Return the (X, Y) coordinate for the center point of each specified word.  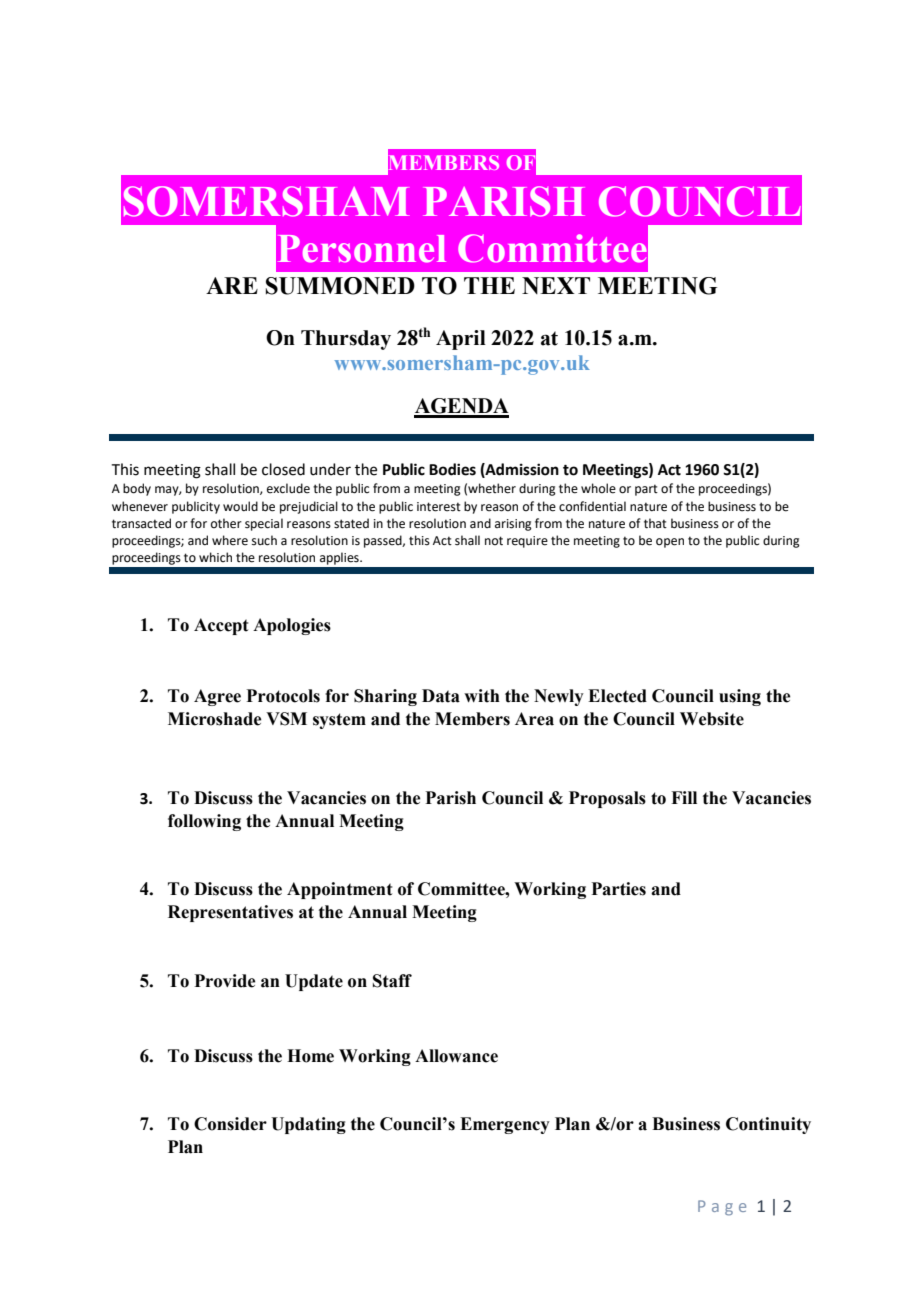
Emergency (505, 1125)
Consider (230, 1124)
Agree (217, 697)
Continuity (768, 1125)
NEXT (556, 285)
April (461, 340)
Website (712, 719)
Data (441, 696)
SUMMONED (340, 286)
